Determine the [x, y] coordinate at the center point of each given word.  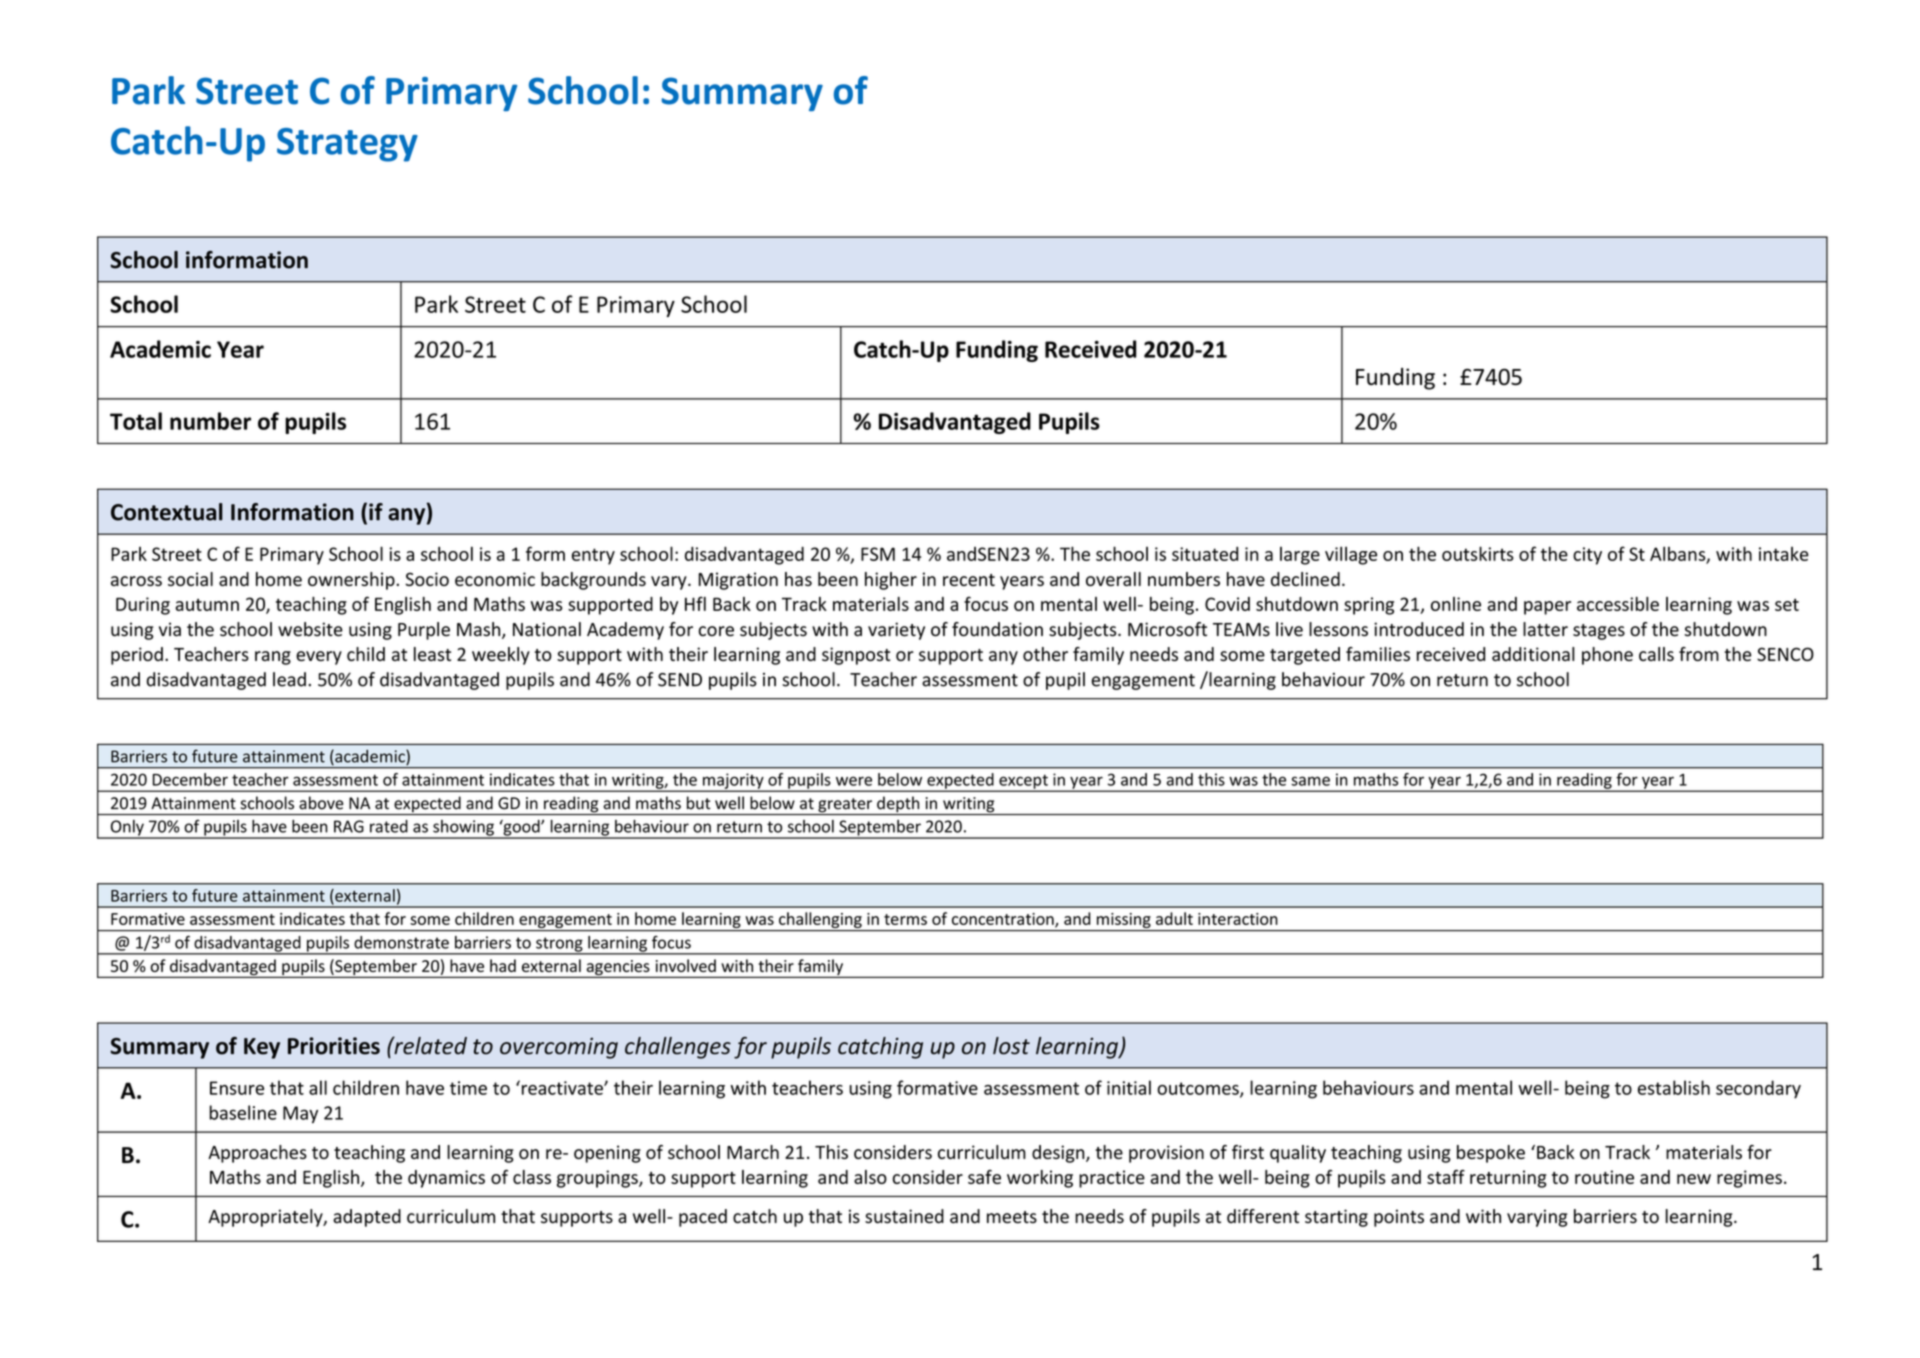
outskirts [1478, 553]
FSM [878, 554]
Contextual [167, 512]
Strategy [347, 145]
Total [136, 421]
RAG [349, 826]
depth [898, 805]
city [1587, 556]
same [1310, 781]
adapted [367, 1218]
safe [984, 1177]
